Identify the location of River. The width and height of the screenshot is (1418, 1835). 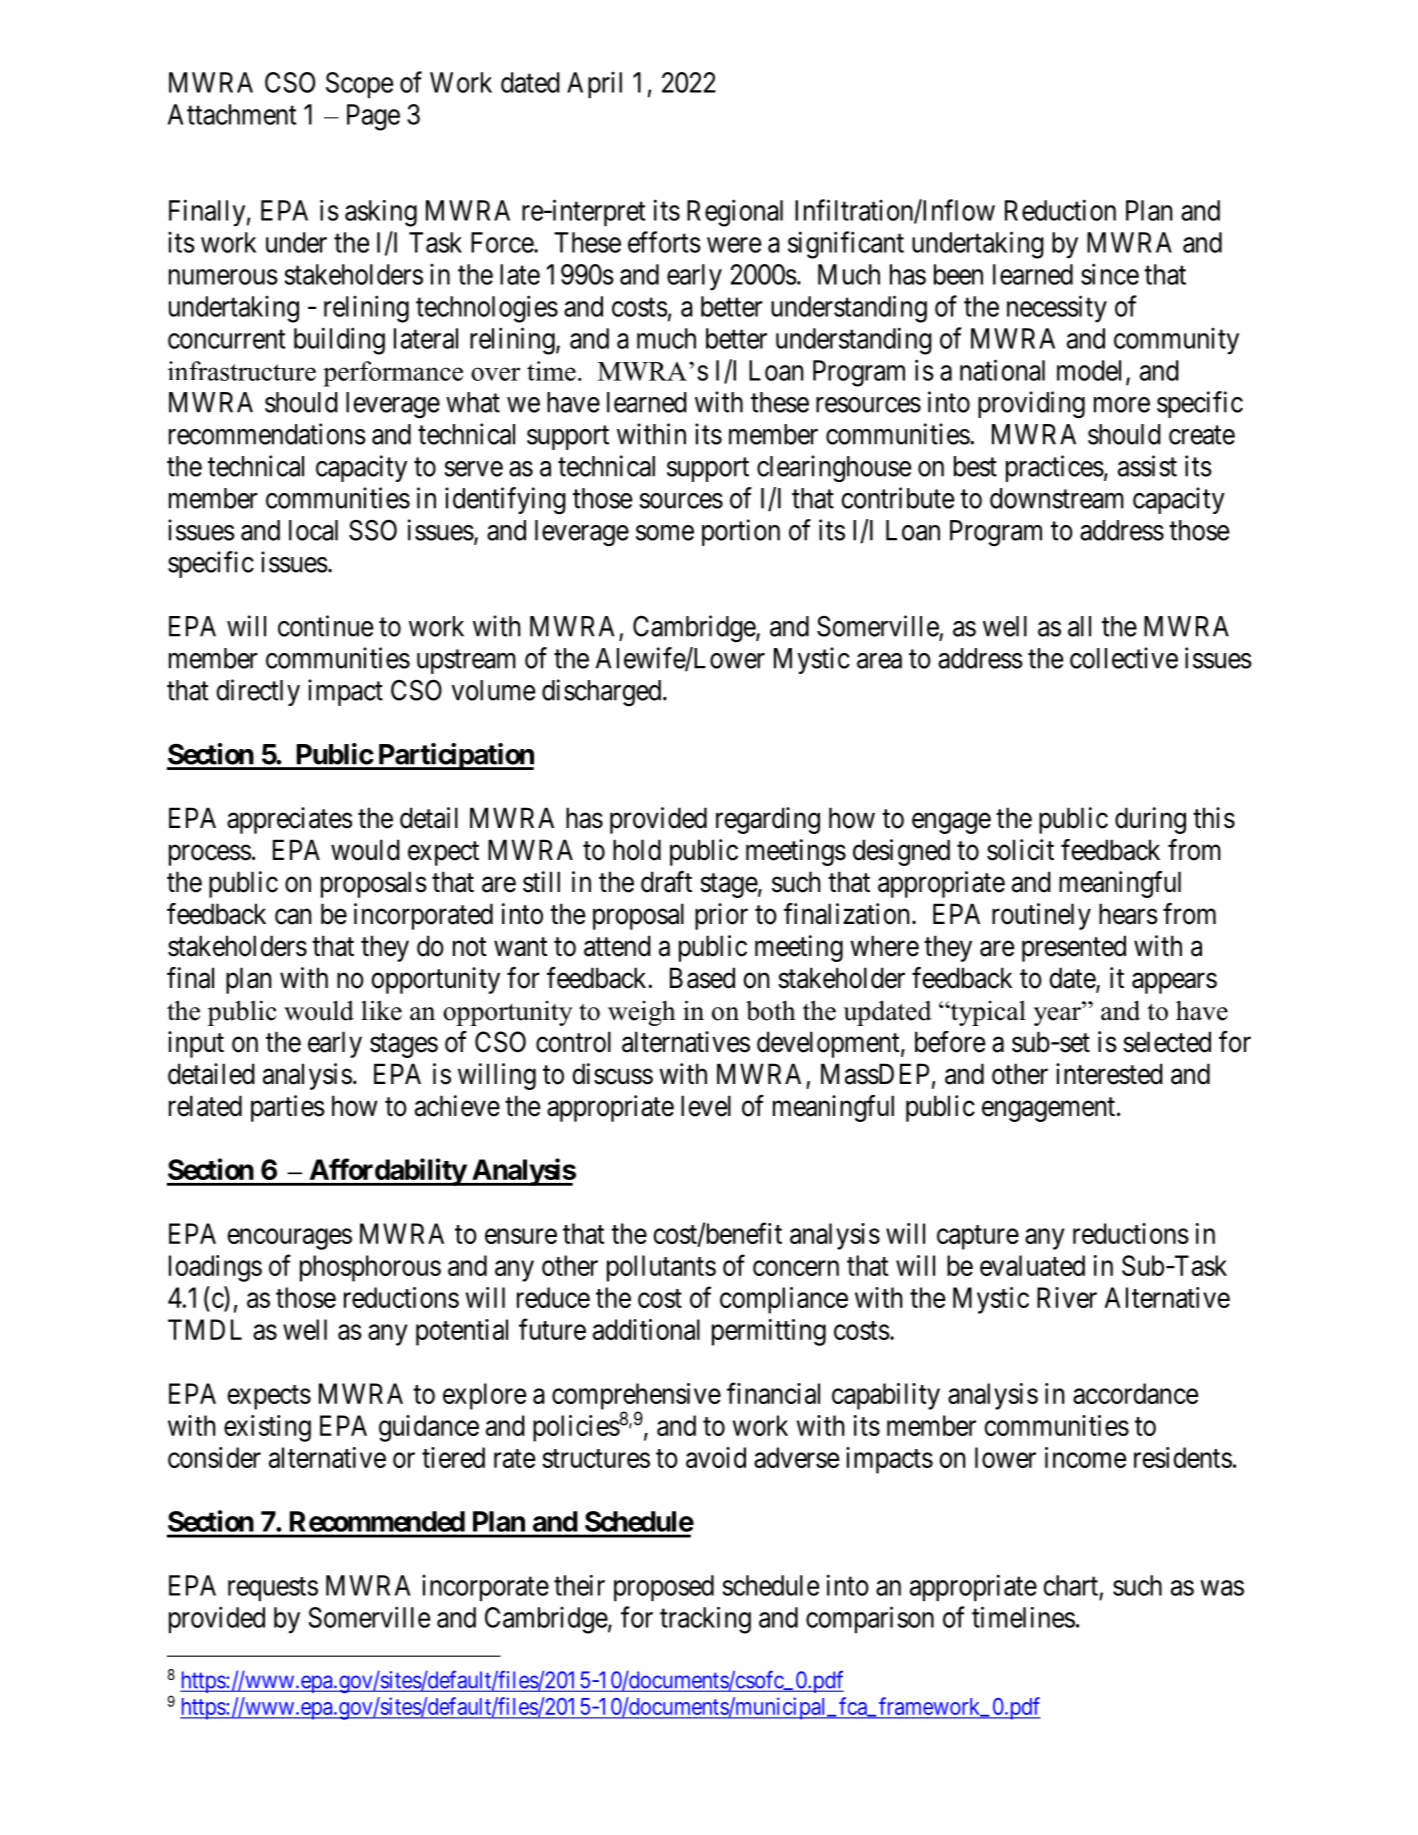
(1067, 1297).
